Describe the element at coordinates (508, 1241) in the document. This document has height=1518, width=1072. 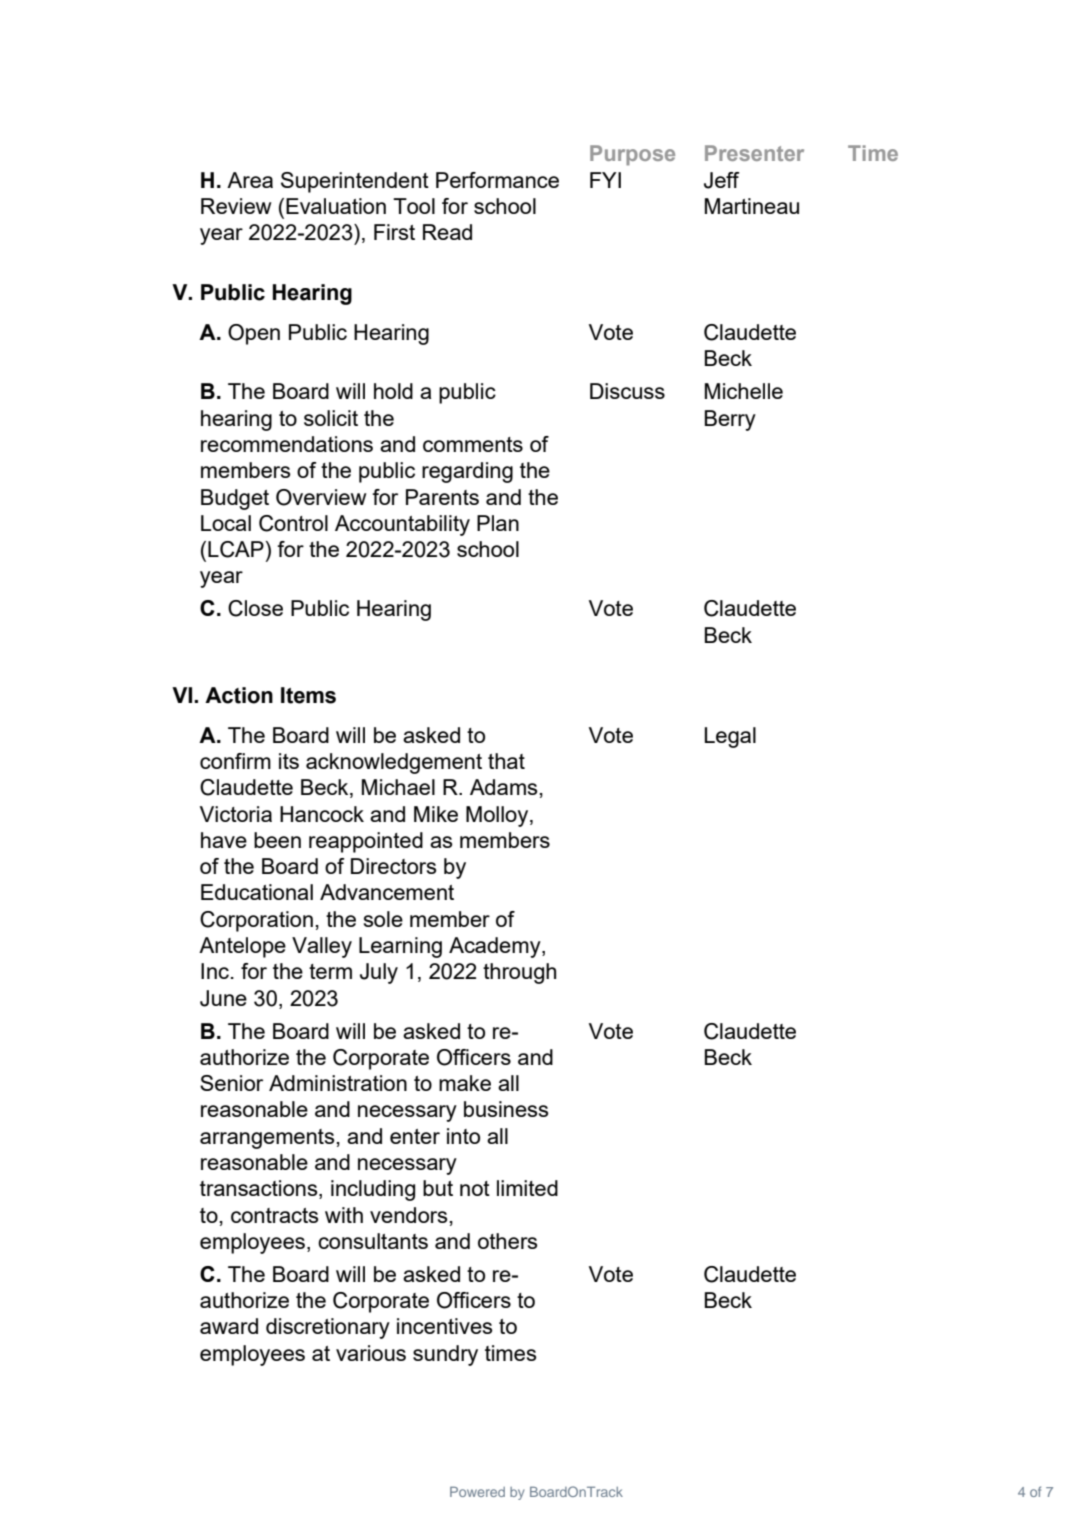
I see `others` at that location.
